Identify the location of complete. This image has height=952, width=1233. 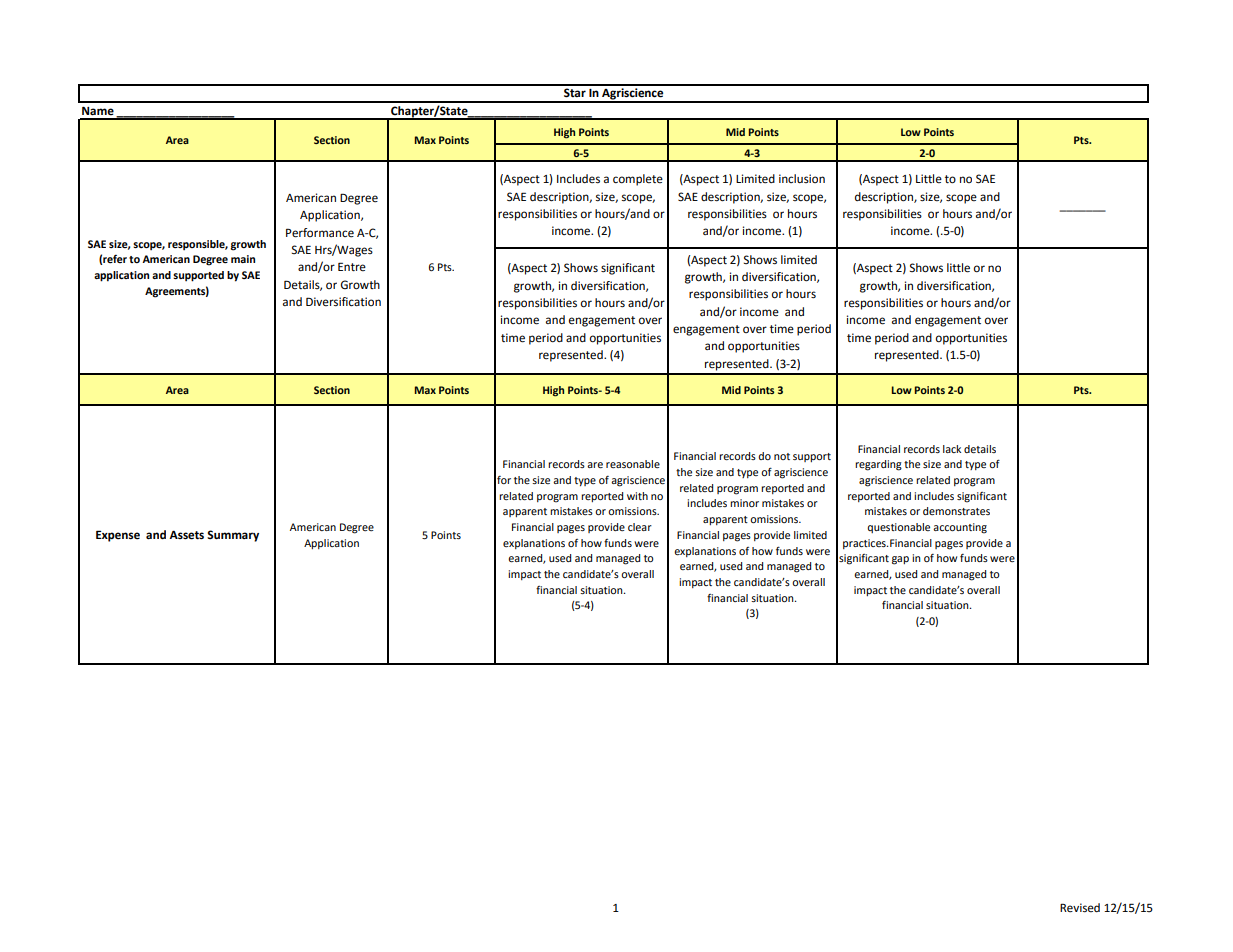
(638, 180).
